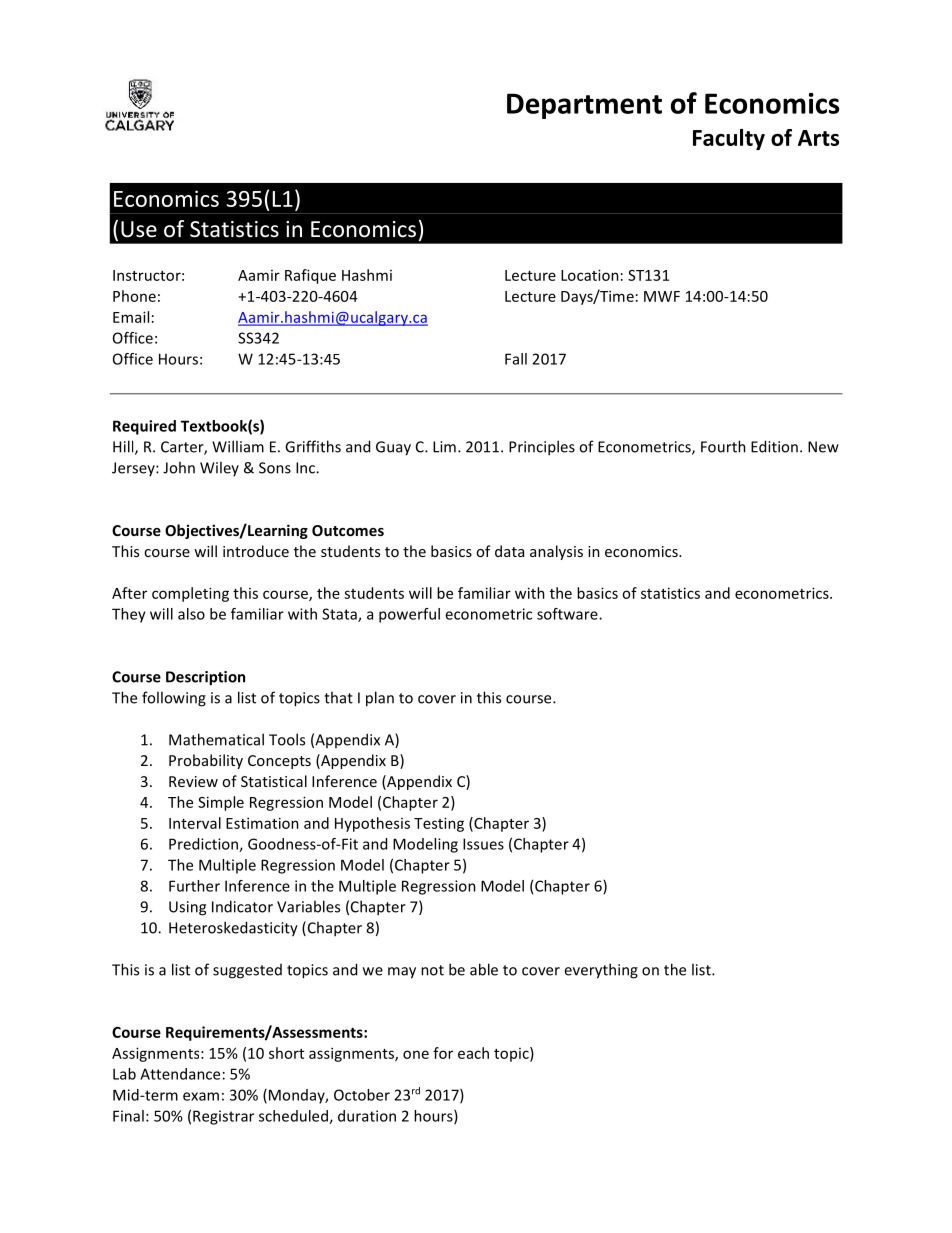 The image size is (952, 1233). What do you see at coordinates (473, 1053) in the screenshot?
I see `each` at bounding box center [473, 1053].
